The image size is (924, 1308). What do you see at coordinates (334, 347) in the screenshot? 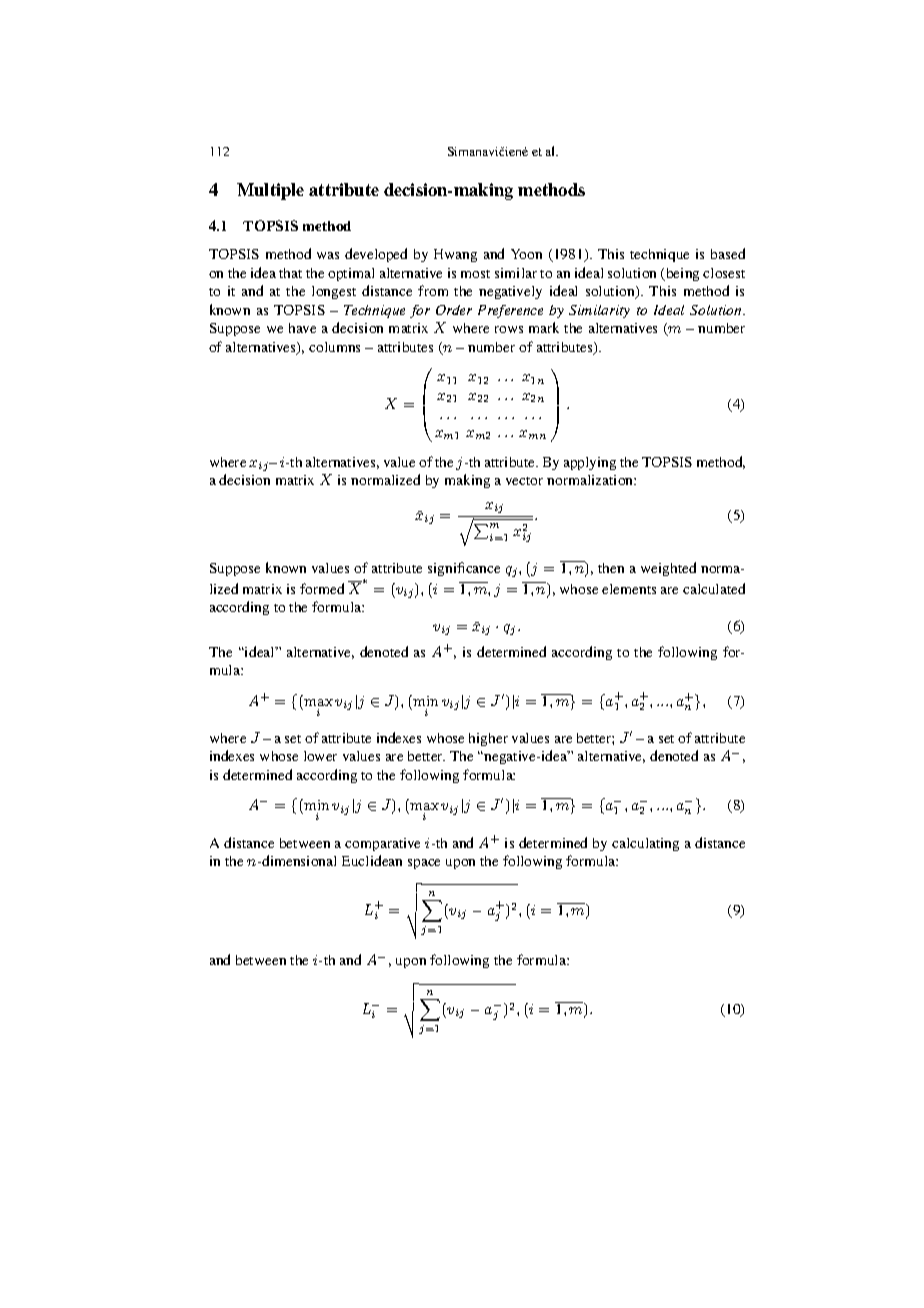
I see `columns` at bounding box center [334, 347].
